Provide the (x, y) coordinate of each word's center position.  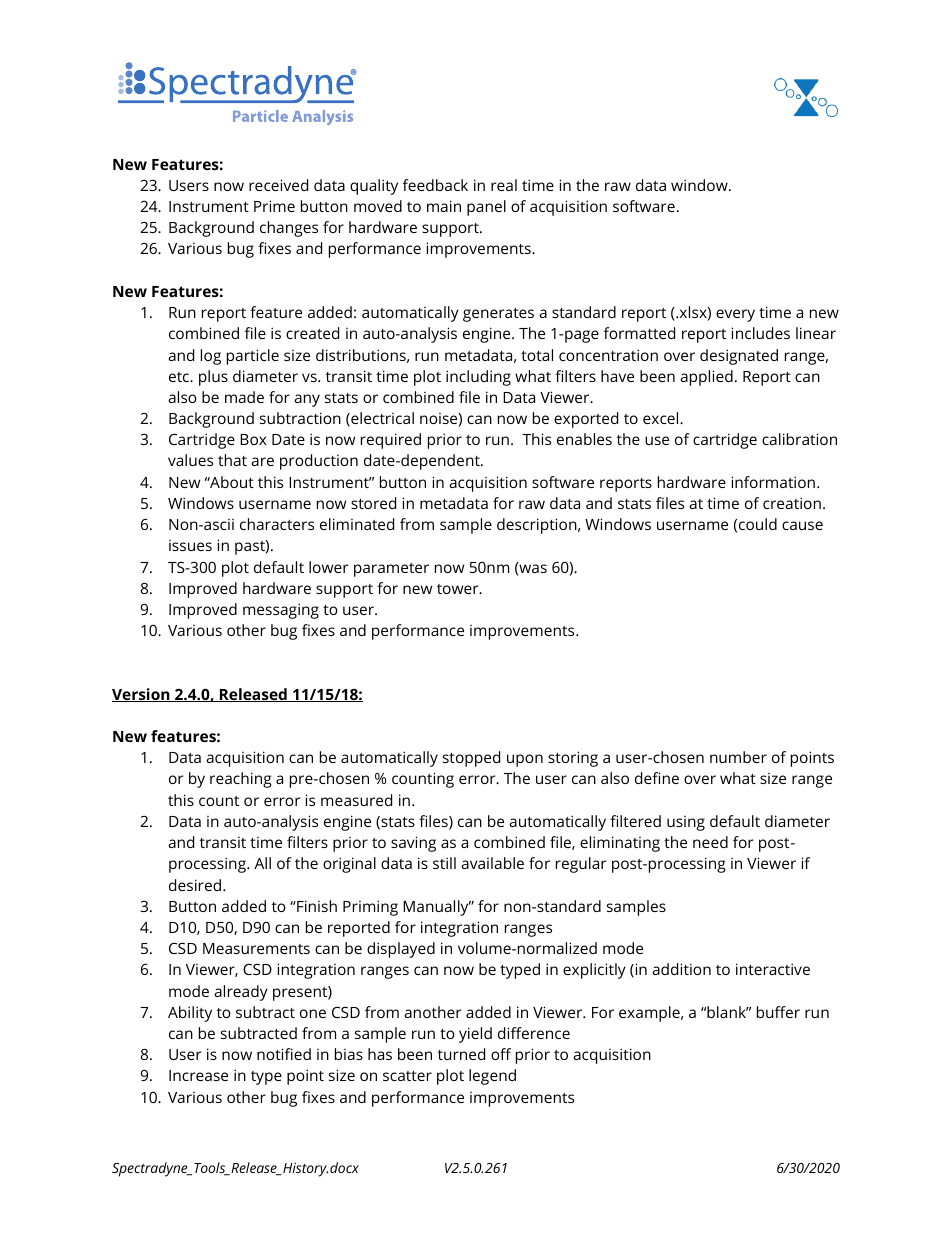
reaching (240, 780)
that (232, 460)
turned (461, 1054)
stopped (471, 759)
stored (373, 503)
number (738, 757)
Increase (198, 1075)
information (773, 482)
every (735, 315)
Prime (274, 206)
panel (486, 208)
